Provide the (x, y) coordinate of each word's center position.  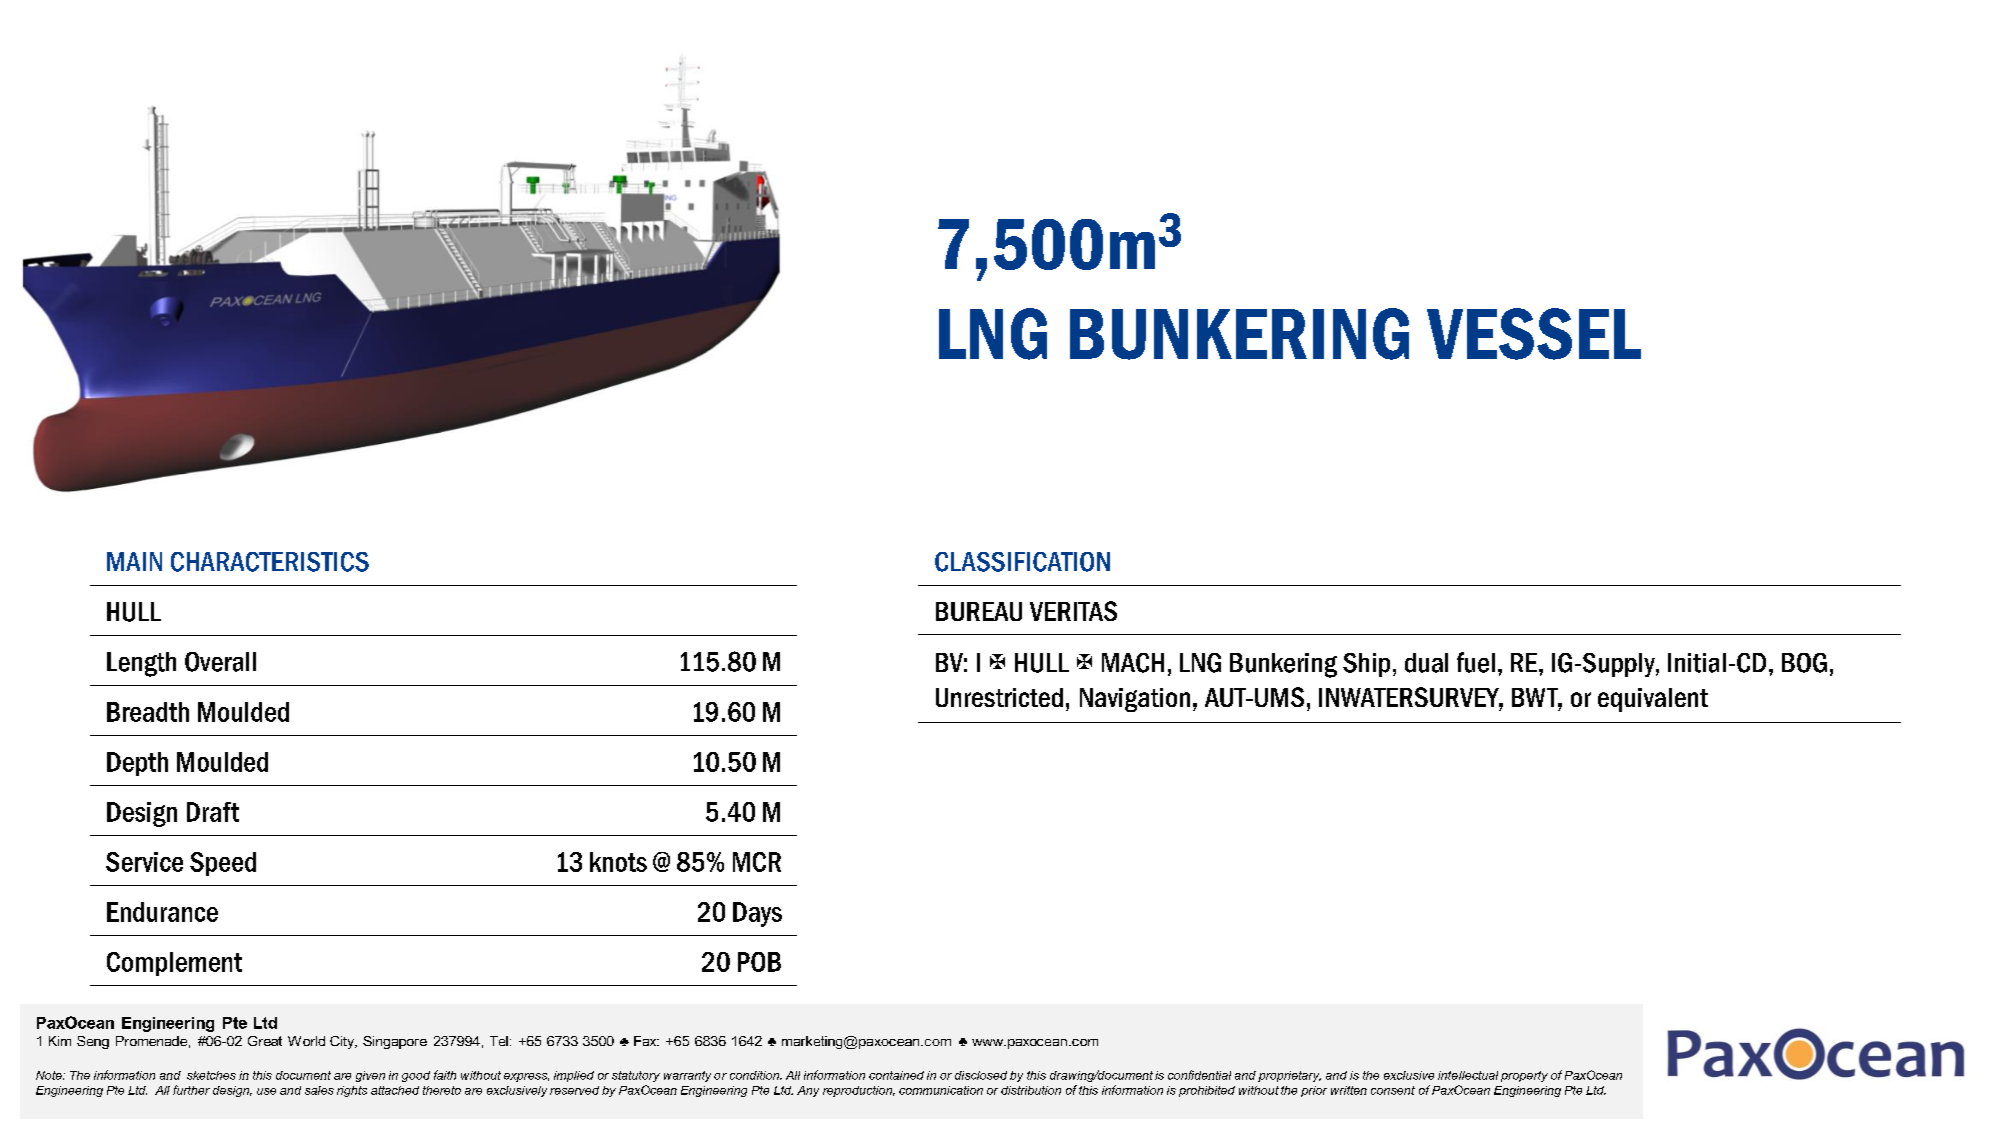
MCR (757, 862)
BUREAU (979, 611)
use (266, 1091)
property (1524, 1076)
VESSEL (1534, 334)
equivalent (1653, 700)
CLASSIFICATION (1022, 562)
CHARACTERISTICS (270, 562)
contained (896, 1075)
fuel (1476, 662)
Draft (213, 812)
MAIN (134, 561)
